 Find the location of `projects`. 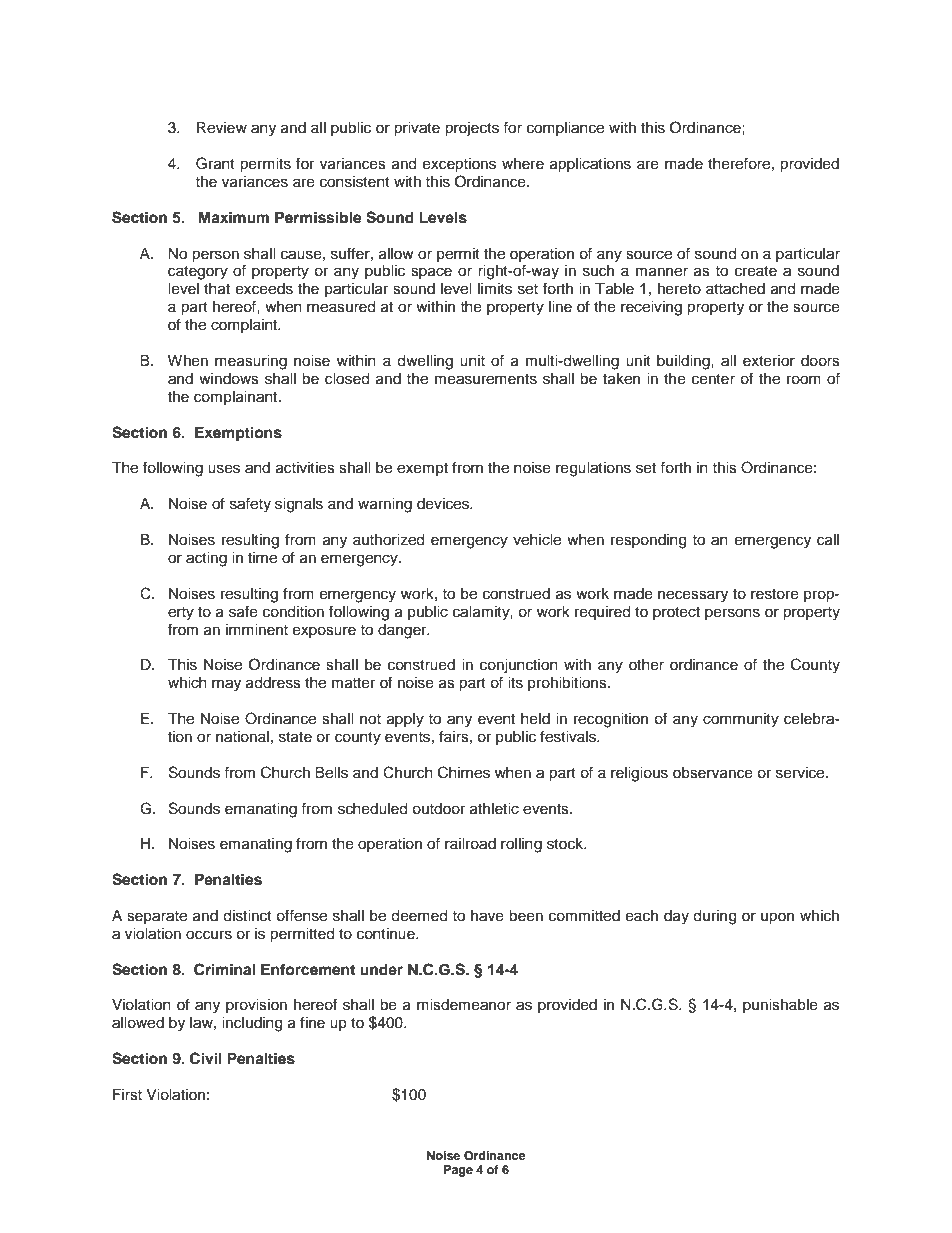

projects is located at coordinates (472, 129).
